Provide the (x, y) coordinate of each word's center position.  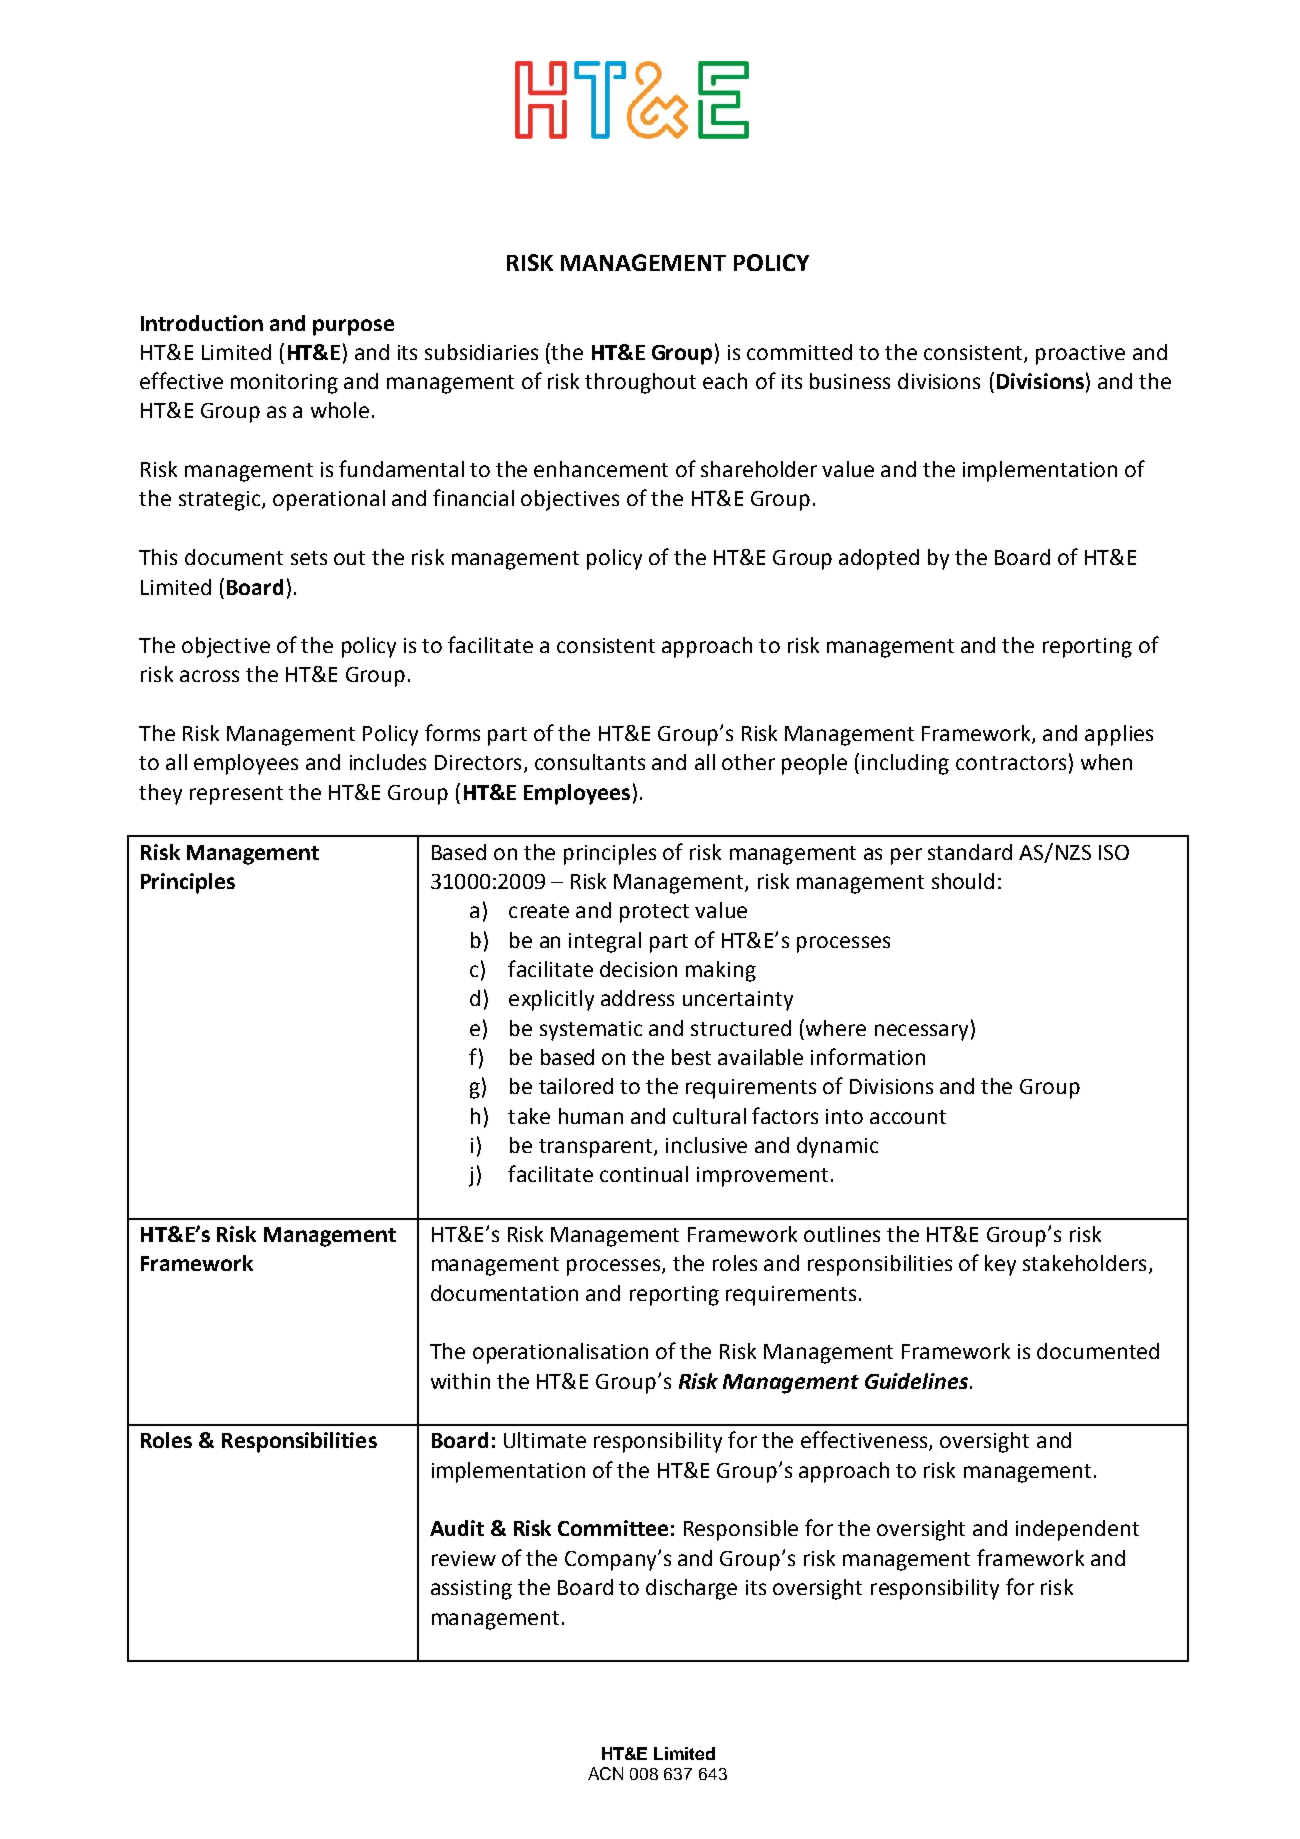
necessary (921, 1032)
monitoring (284, 384)
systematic (591, 1031)
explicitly (551, 1000)
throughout (640, 383)
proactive (1080, 355)
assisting (471, 1590)
